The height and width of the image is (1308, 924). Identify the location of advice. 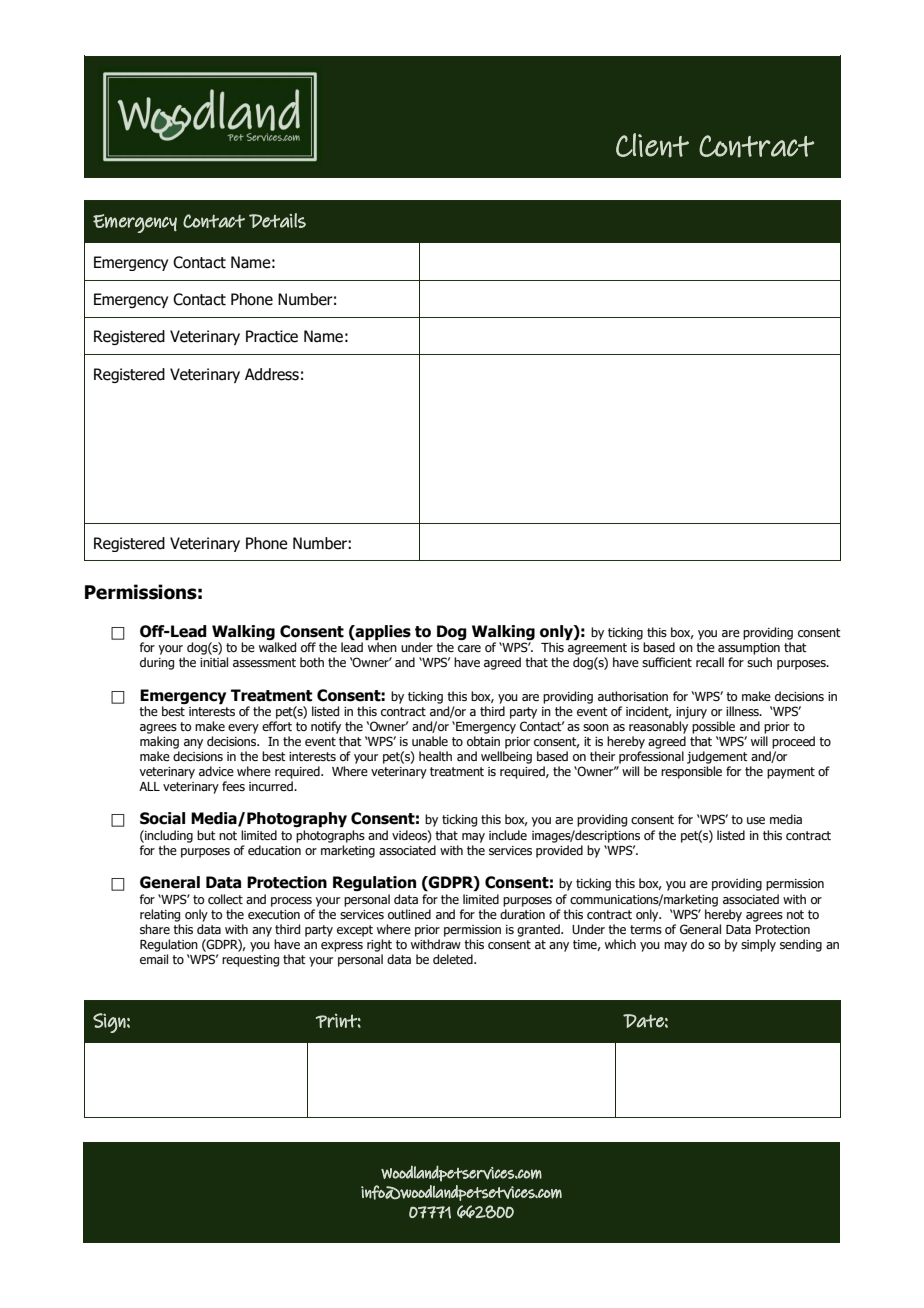
(216, 771).
